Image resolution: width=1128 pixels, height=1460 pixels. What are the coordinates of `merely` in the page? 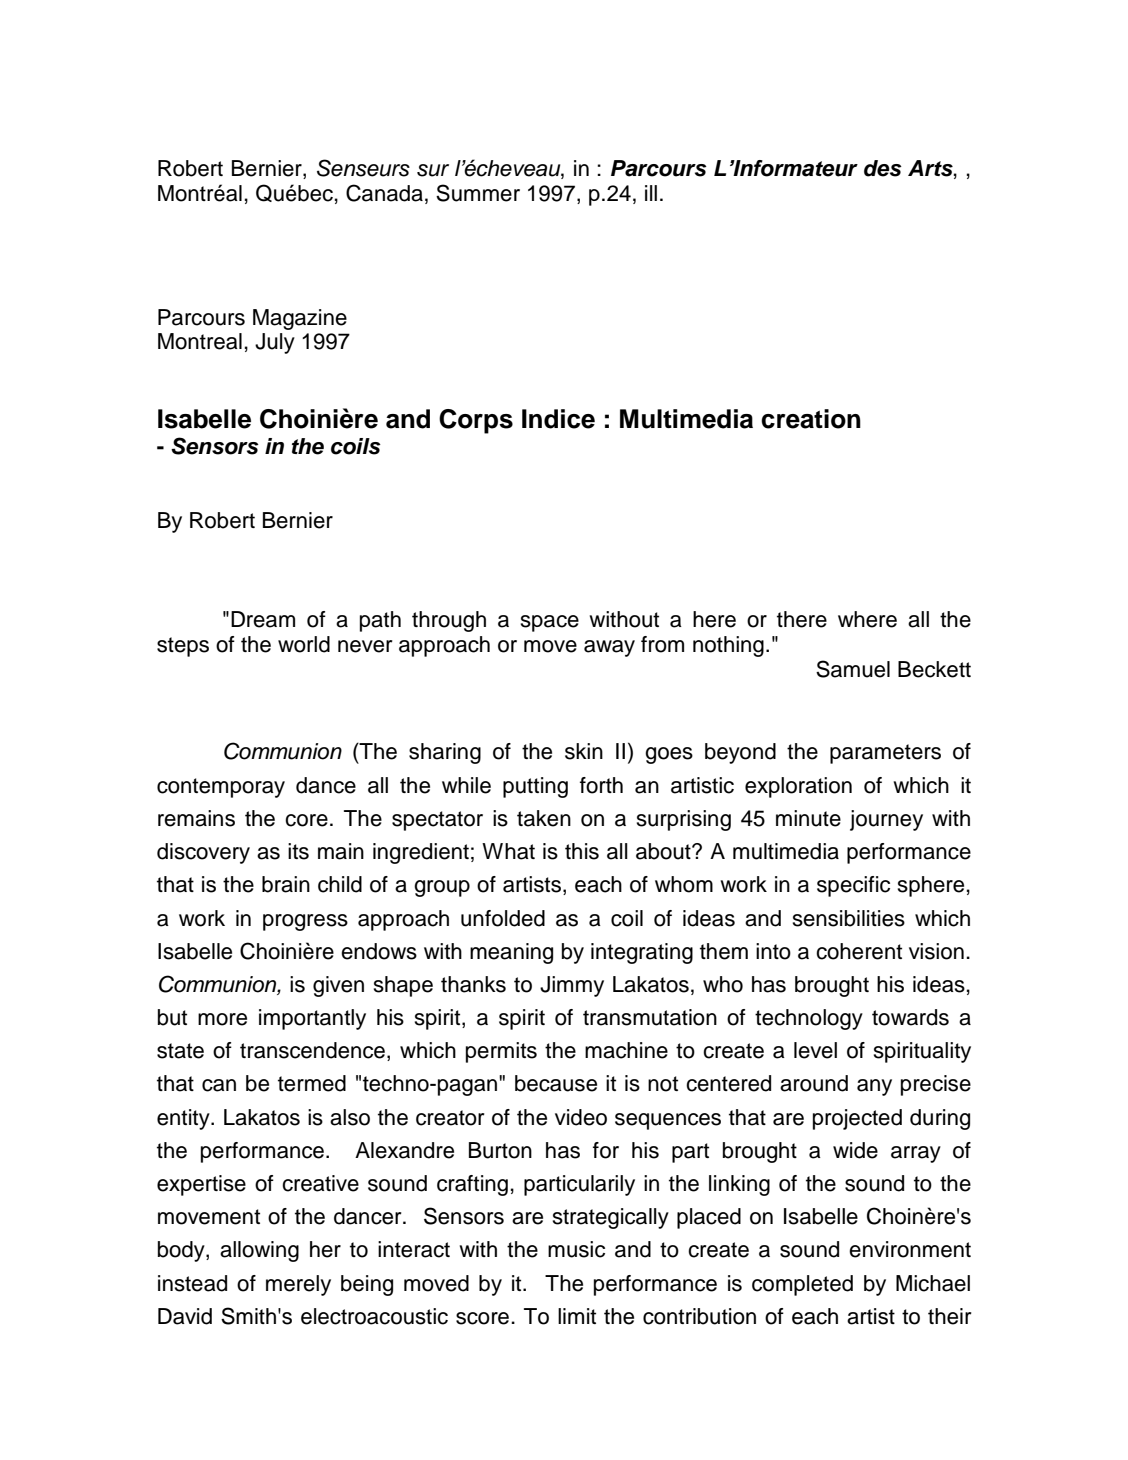 It's located at (298, 1285).
